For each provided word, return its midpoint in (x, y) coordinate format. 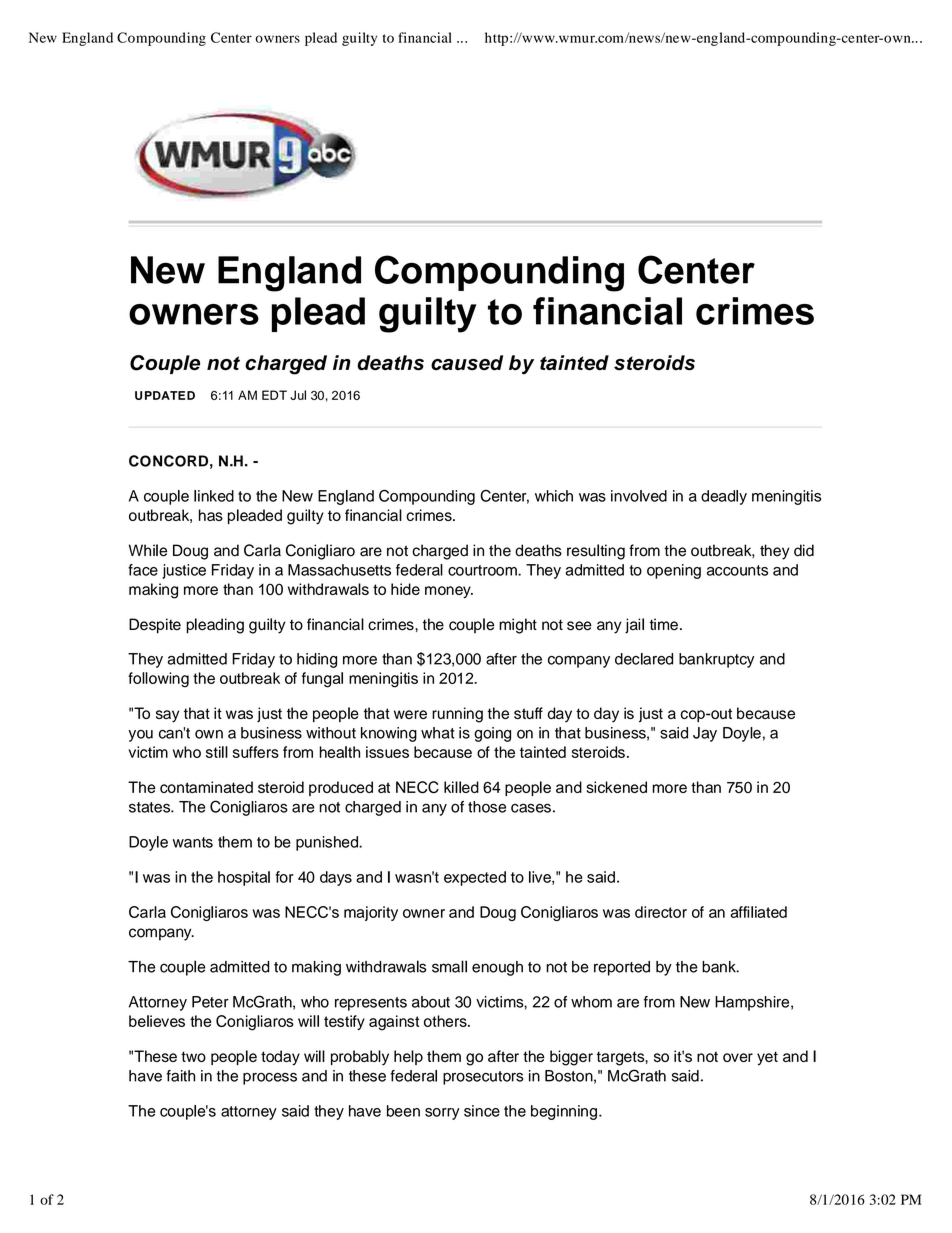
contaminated (206, 787)
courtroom (483, 570)
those (487, 807)
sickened (616, 787)
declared (644, 659)
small (449, 966)
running (457, 715)
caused (467, 363)
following (158, 680)
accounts (737, 570)
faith (180, 1076)
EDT (274, 395)
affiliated (758, 912)
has (211, 515)
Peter (210, 1002)
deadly (724, 497)
